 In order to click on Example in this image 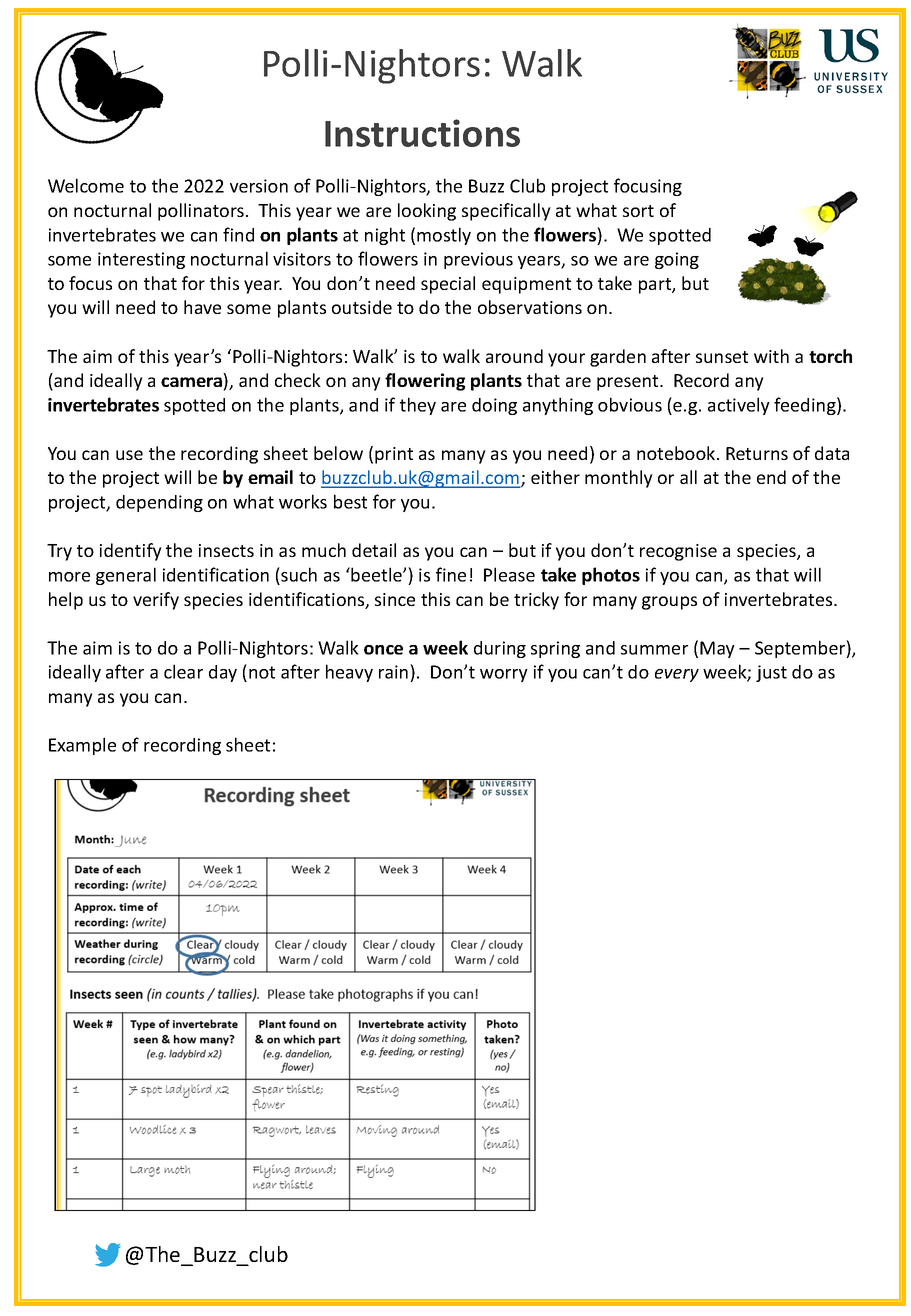, I will do `click(82, 746)`.
